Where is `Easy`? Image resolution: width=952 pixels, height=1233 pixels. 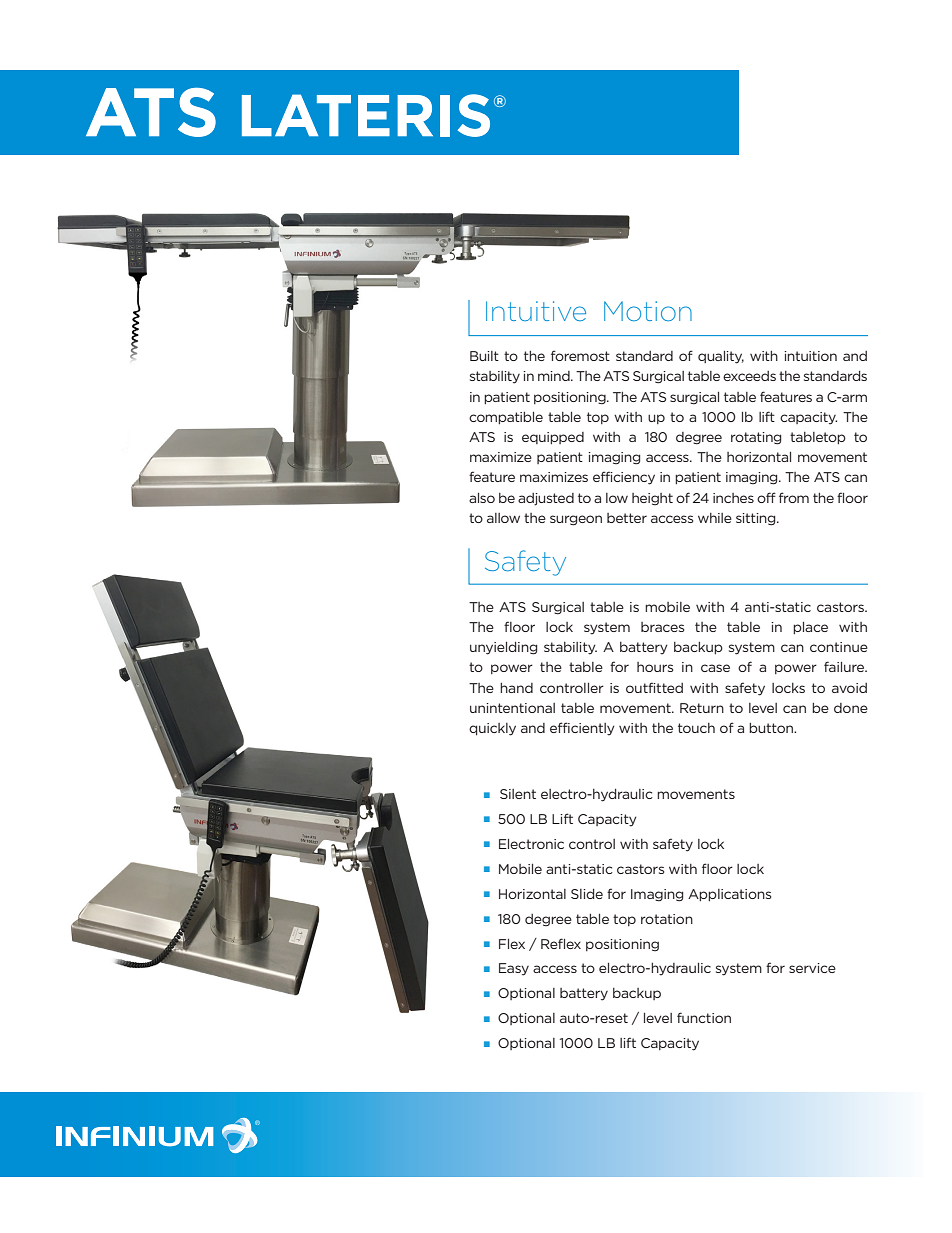
Easy is located at coordinates (514, 969).
